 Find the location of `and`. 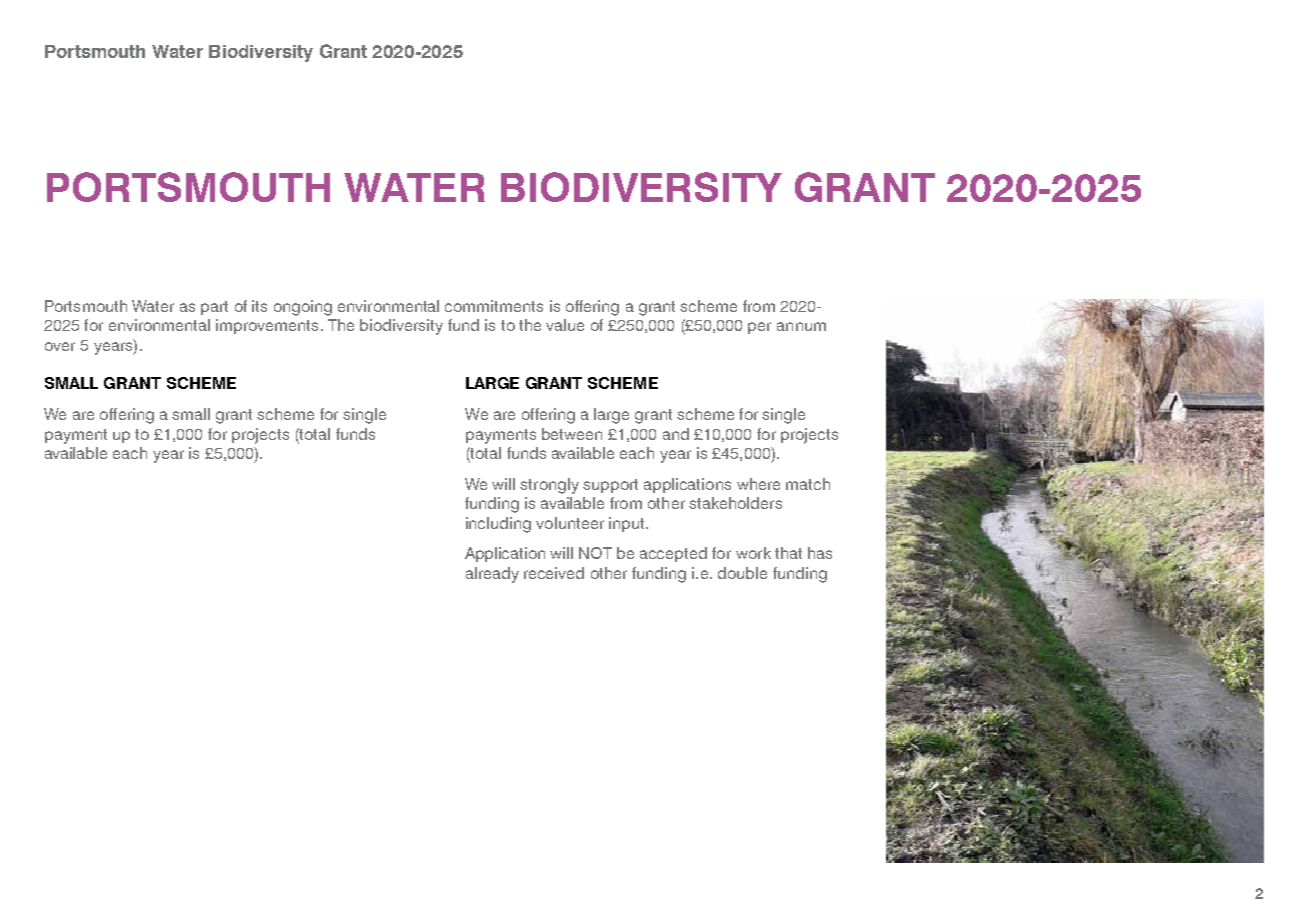

and is located at coordinates (676, 434).
